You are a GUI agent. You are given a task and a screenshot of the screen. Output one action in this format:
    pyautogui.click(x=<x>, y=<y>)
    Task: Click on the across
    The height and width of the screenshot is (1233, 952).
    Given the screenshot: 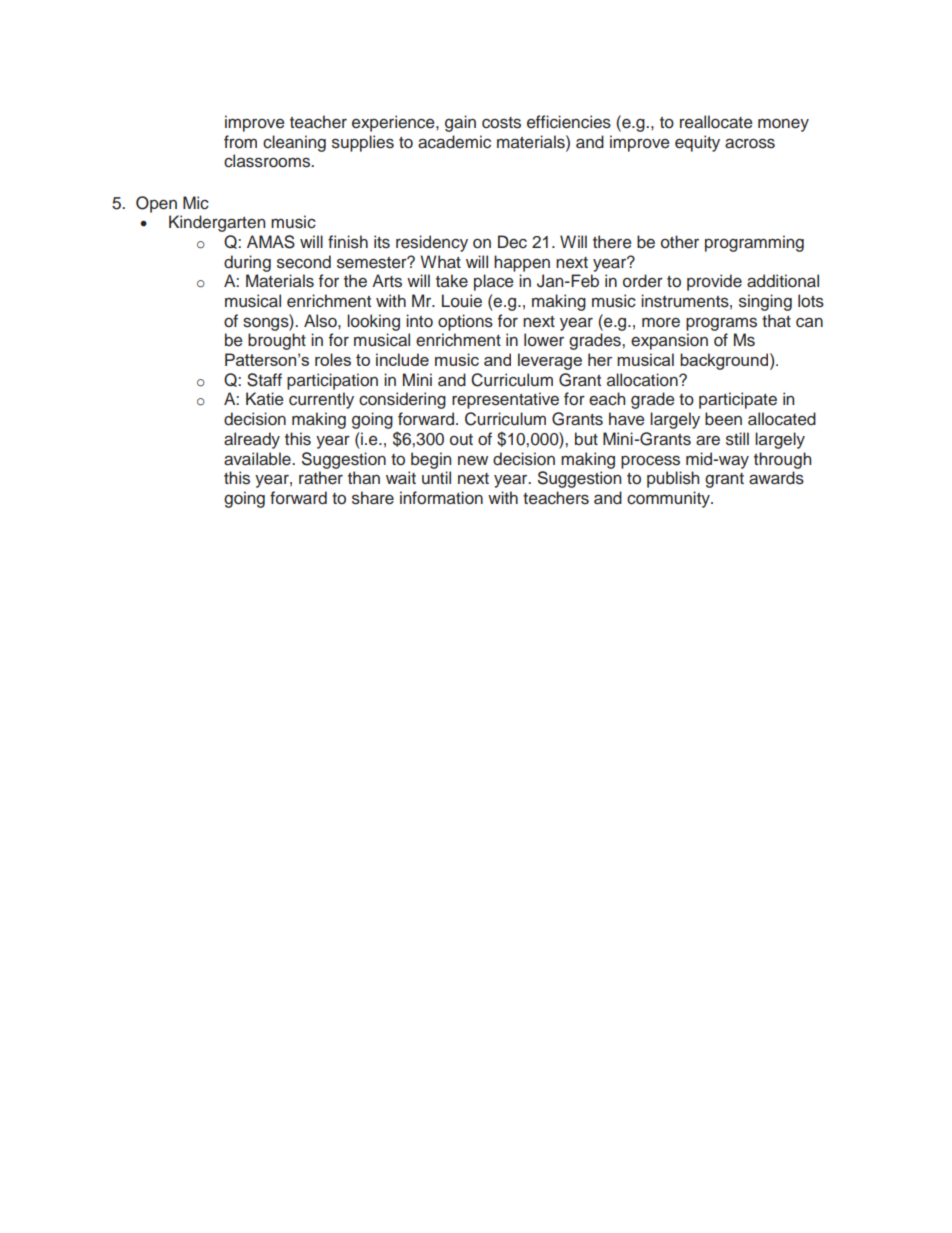 What is the action you would take?
    pyautogui.click(x=750, y=143)
